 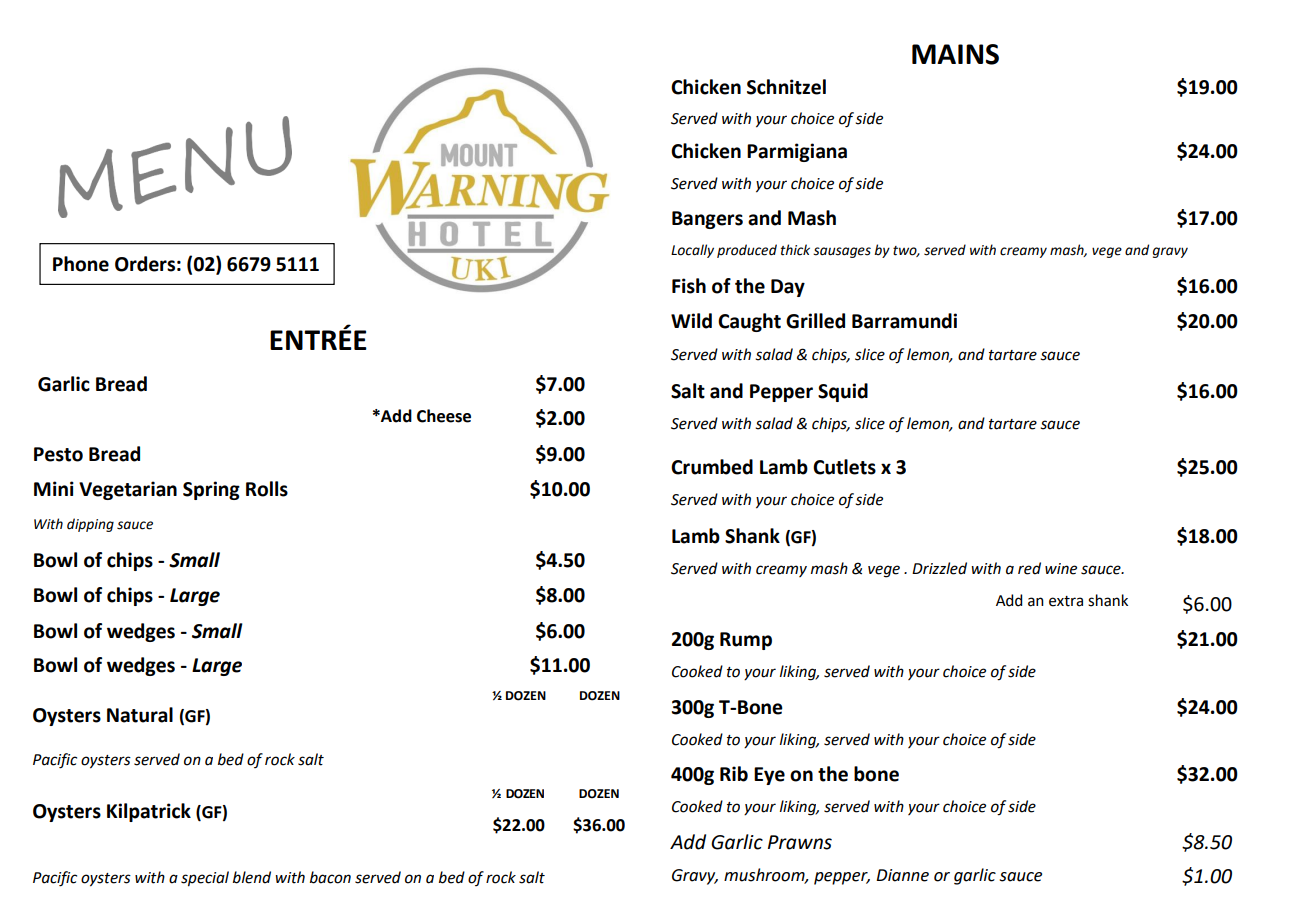 What do you see at coordinates (81, 264) in the page?
I see `Phone` at bounding box center [81, 264].
